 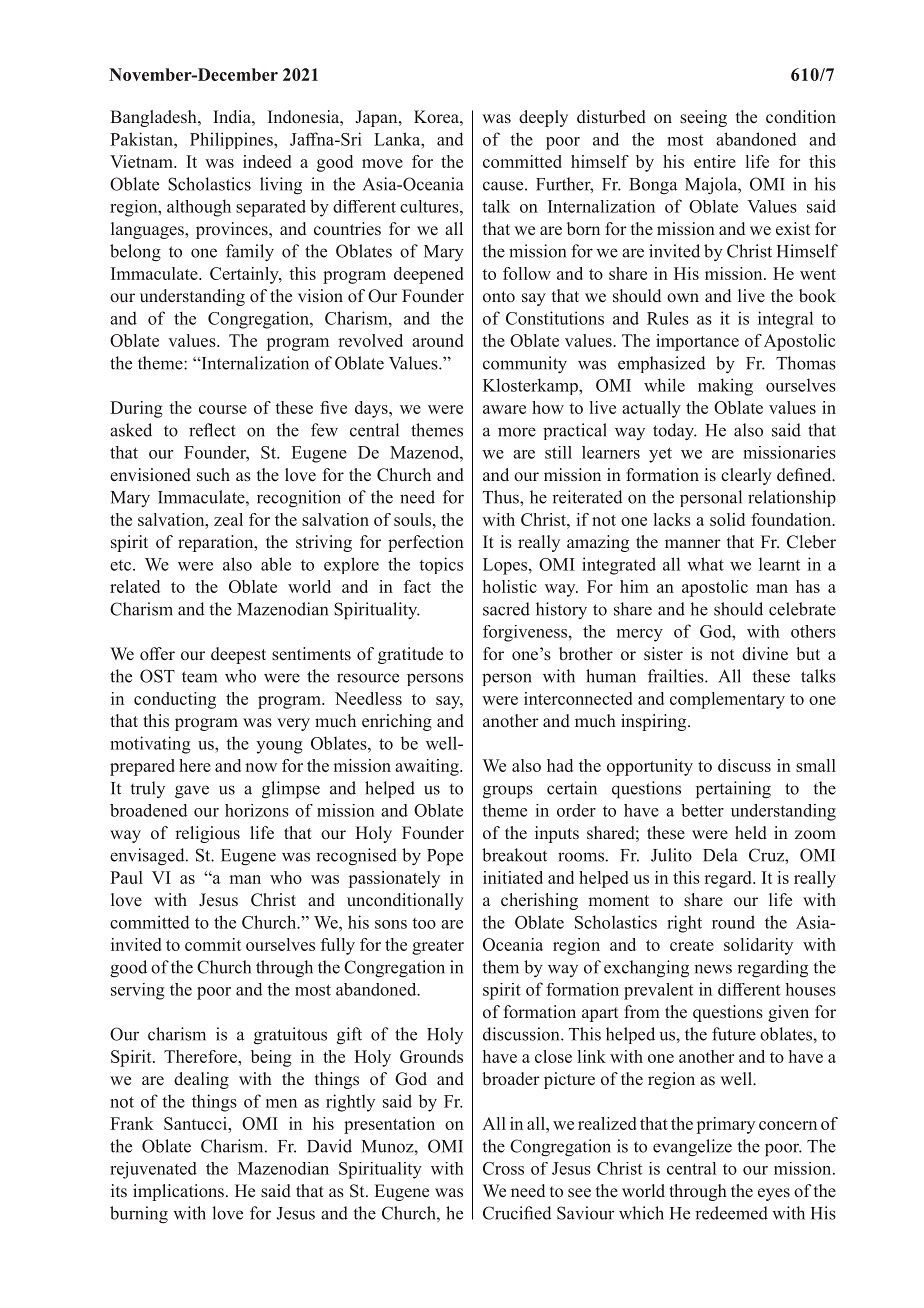 What do you see at coordinates (504, 409) in the screenshot?
I see `aware` at bounding box center [504, 409].
